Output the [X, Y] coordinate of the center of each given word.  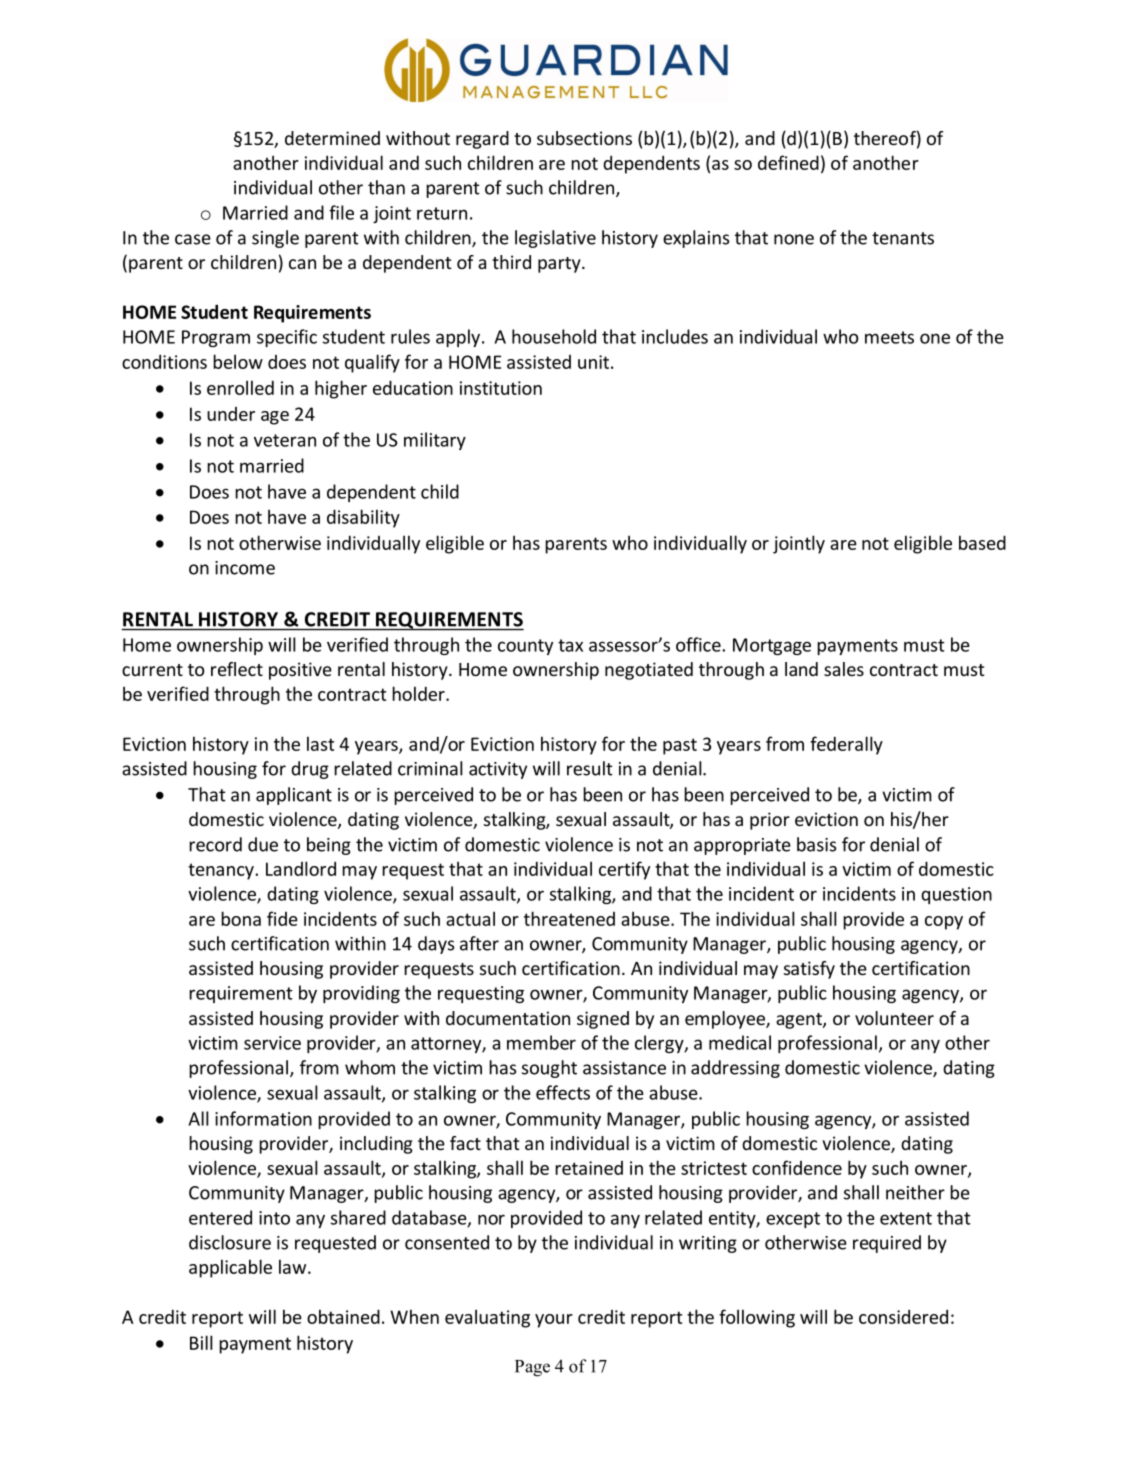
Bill [201, 1342]
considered [903, 1316]
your [554, 1321]
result [590, 768]
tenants [903, 238]
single [275, 239]
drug [310, 770]
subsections [584, 138]
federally [846, 745]
